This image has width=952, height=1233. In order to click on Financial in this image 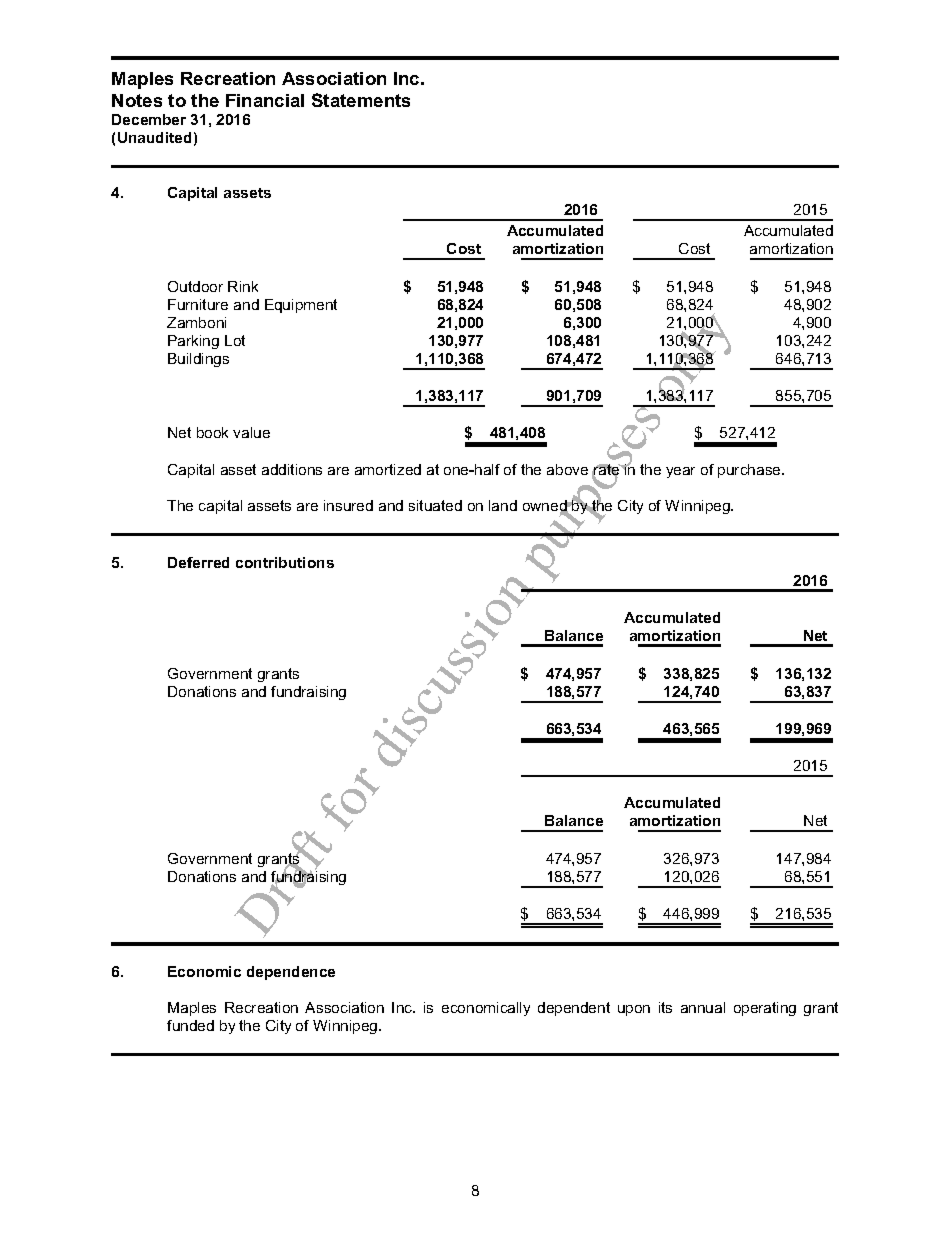, I will do `click(265, 100)`.
